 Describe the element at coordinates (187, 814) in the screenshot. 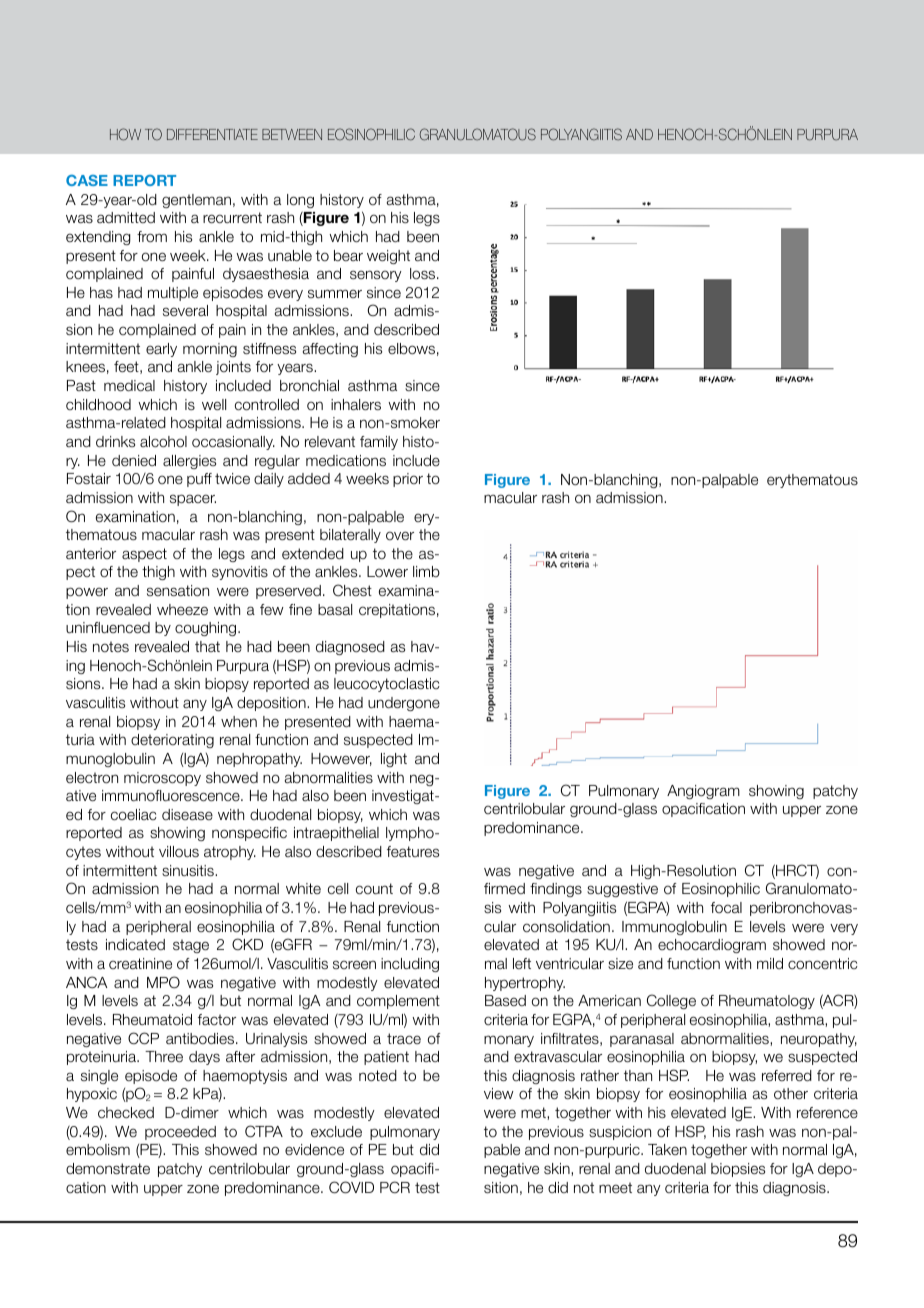

I see `disease` at that location.
